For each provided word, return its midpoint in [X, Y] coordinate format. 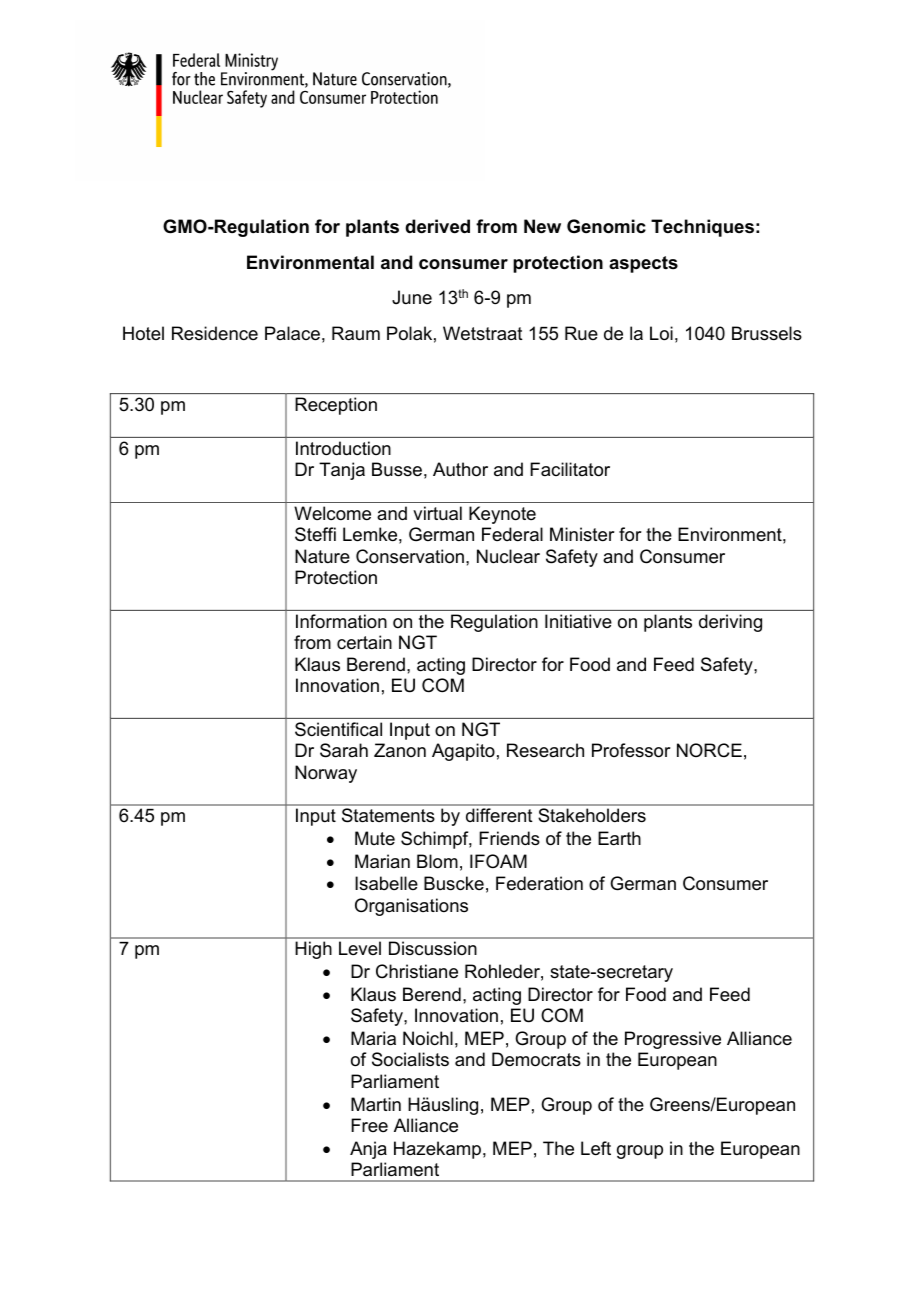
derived [437, 226]
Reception [336, 406]
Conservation [410, 556]
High [313, 950]
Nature [322, 556]
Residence [215, 333]
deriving [730, 623]
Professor [631, 750]
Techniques [702, 228]
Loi [661, 333]
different [499, 815]
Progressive [673, 1040]
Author [460, 469]
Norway [326, 774]
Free [369, 1125]
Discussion [433, 948]
